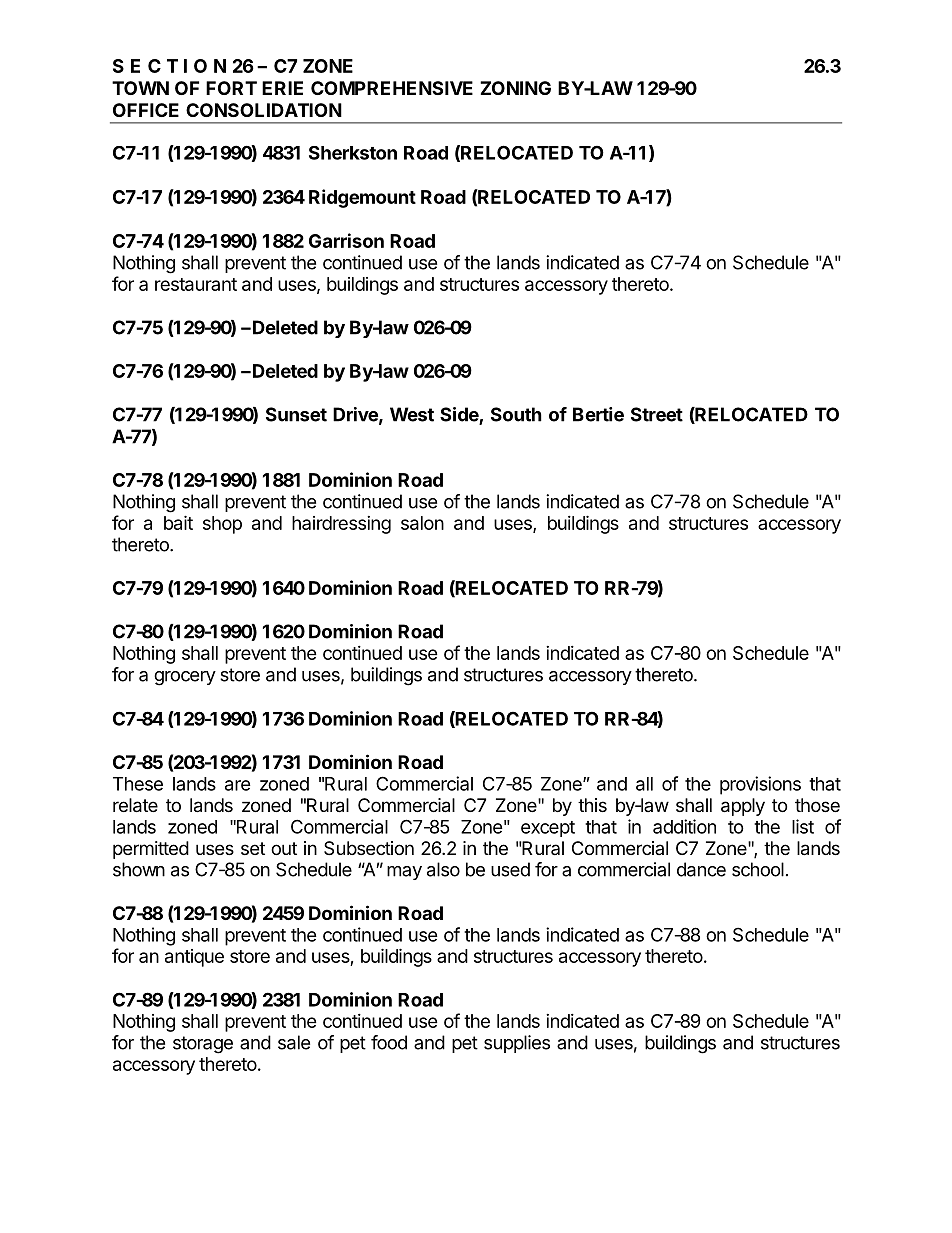  Describe the element at coordinates (185, 678) in the page. I see `grocery` at that location.
